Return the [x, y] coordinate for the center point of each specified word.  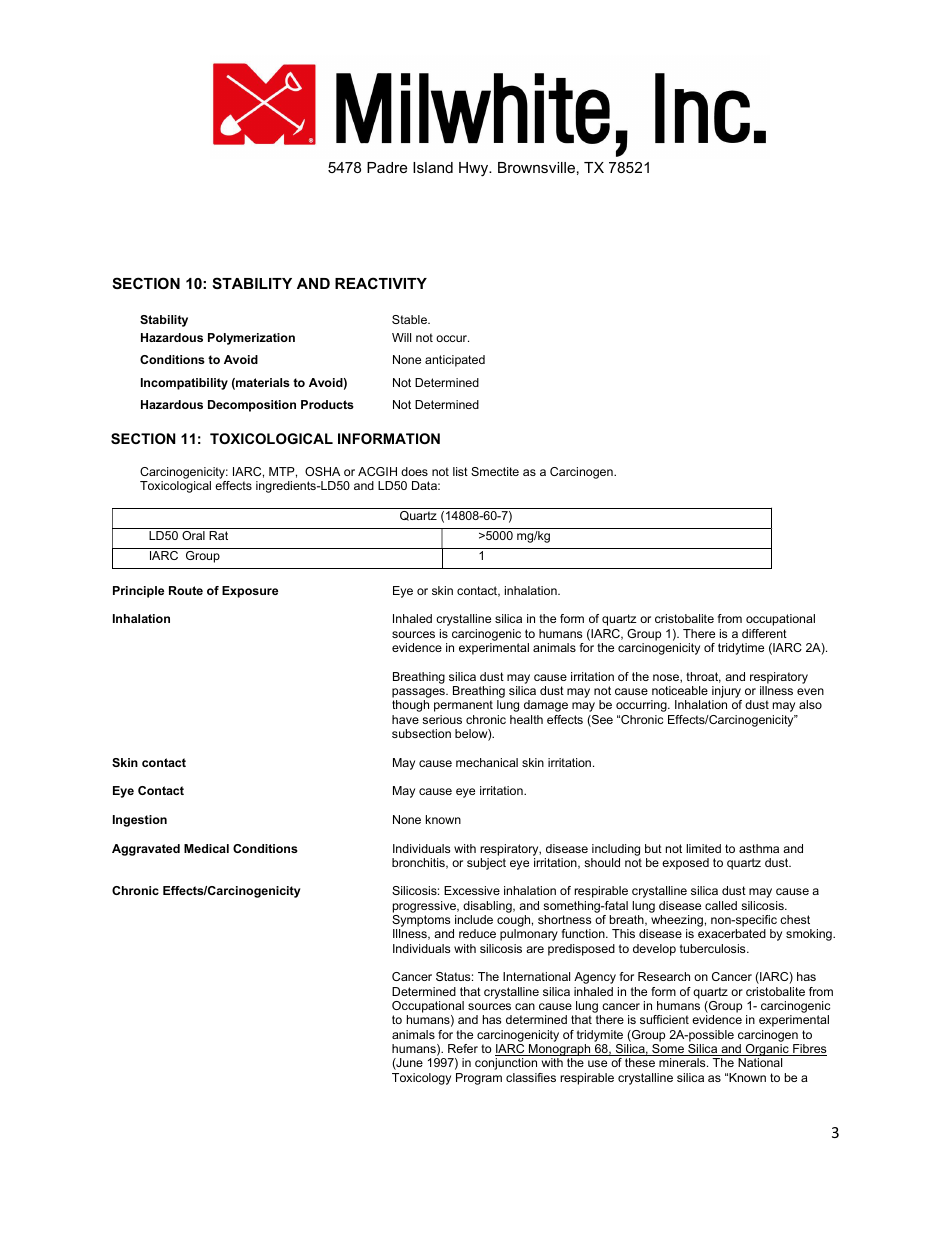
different [764, 633]
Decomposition [252, 406]
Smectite [495, 471]
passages [419, 694]
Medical [206, 848]
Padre [387, 167]
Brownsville [536, 167]
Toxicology [421, 1079]
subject [486, 864]
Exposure [250, 592]
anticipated [455, 361]
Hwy [475, 169]
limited [703, 848]
